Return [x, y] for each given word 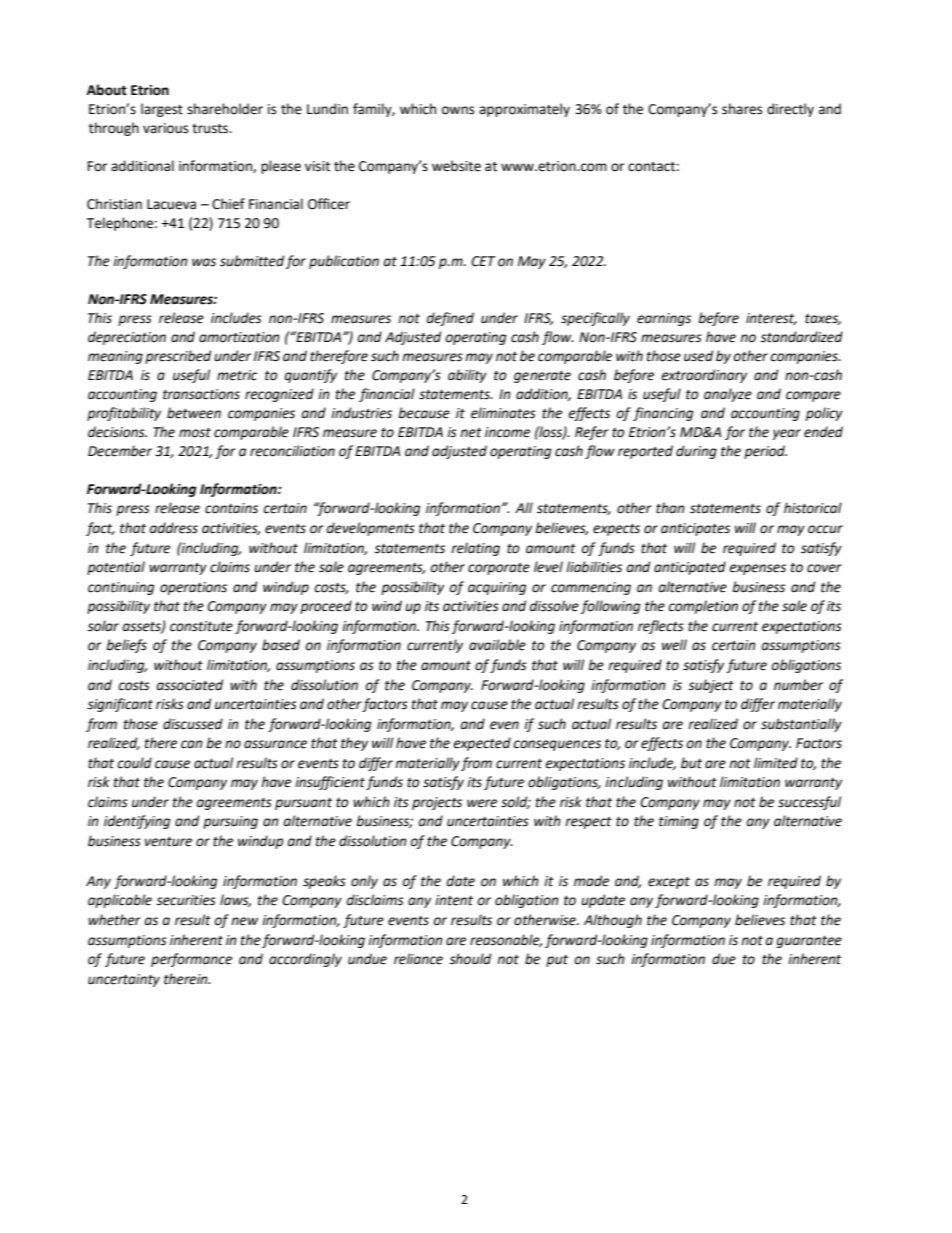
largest [162, 110]
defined [450, 319]
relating [475, 549]
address [174, 528]
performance [191, 960]
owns [458, 110]
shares [742, 109]
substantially [801, 725]
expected [482, 744]
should [470, 959]
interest [771, 319]
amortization [239, 337]
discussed [193, 724]
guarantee [809, 942]
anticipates [695, 529]
